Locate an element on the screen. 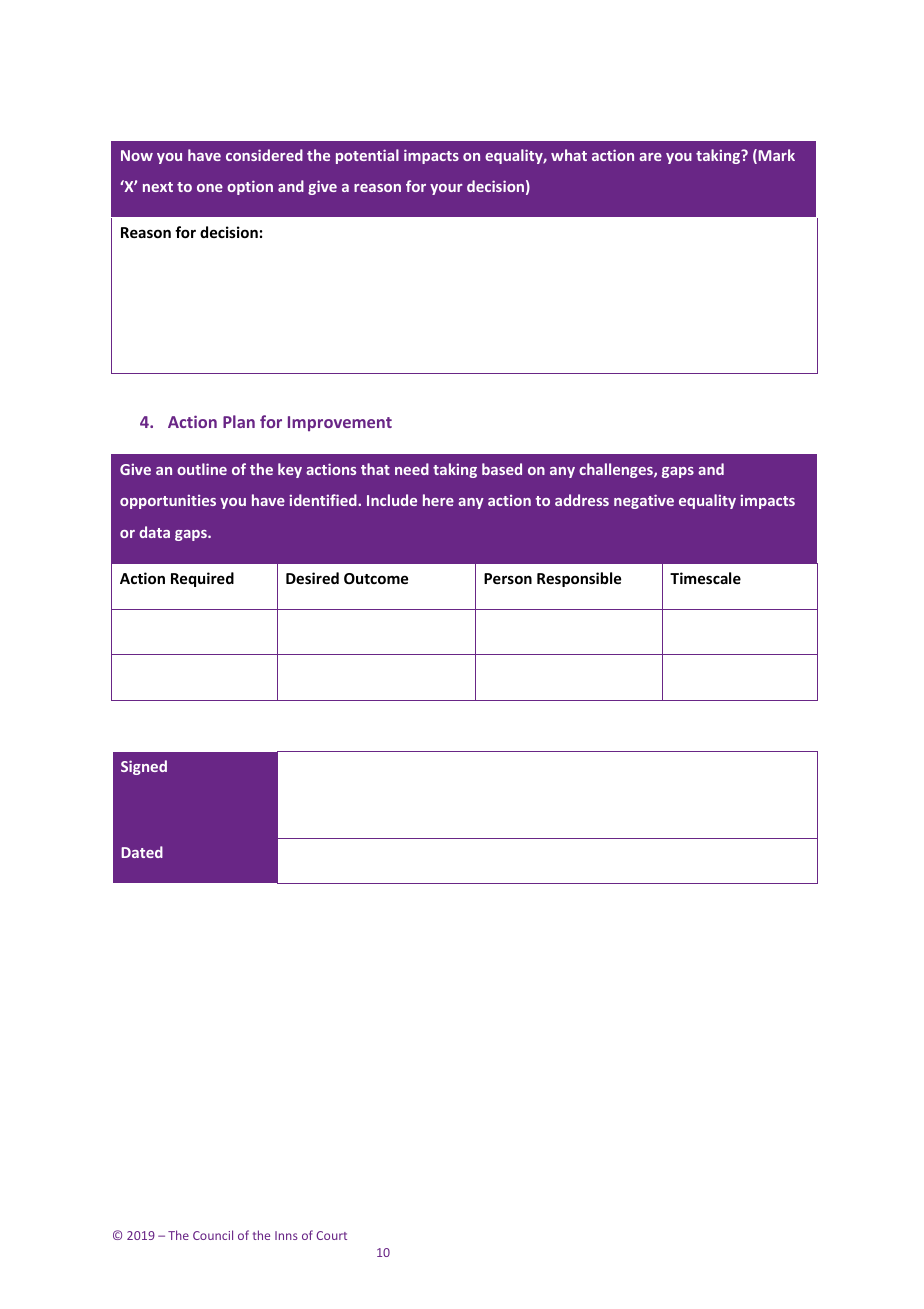 Image resolution: width=924 pixels, height=1309 pixels. Inns is located at coordinates (286, 1235).
